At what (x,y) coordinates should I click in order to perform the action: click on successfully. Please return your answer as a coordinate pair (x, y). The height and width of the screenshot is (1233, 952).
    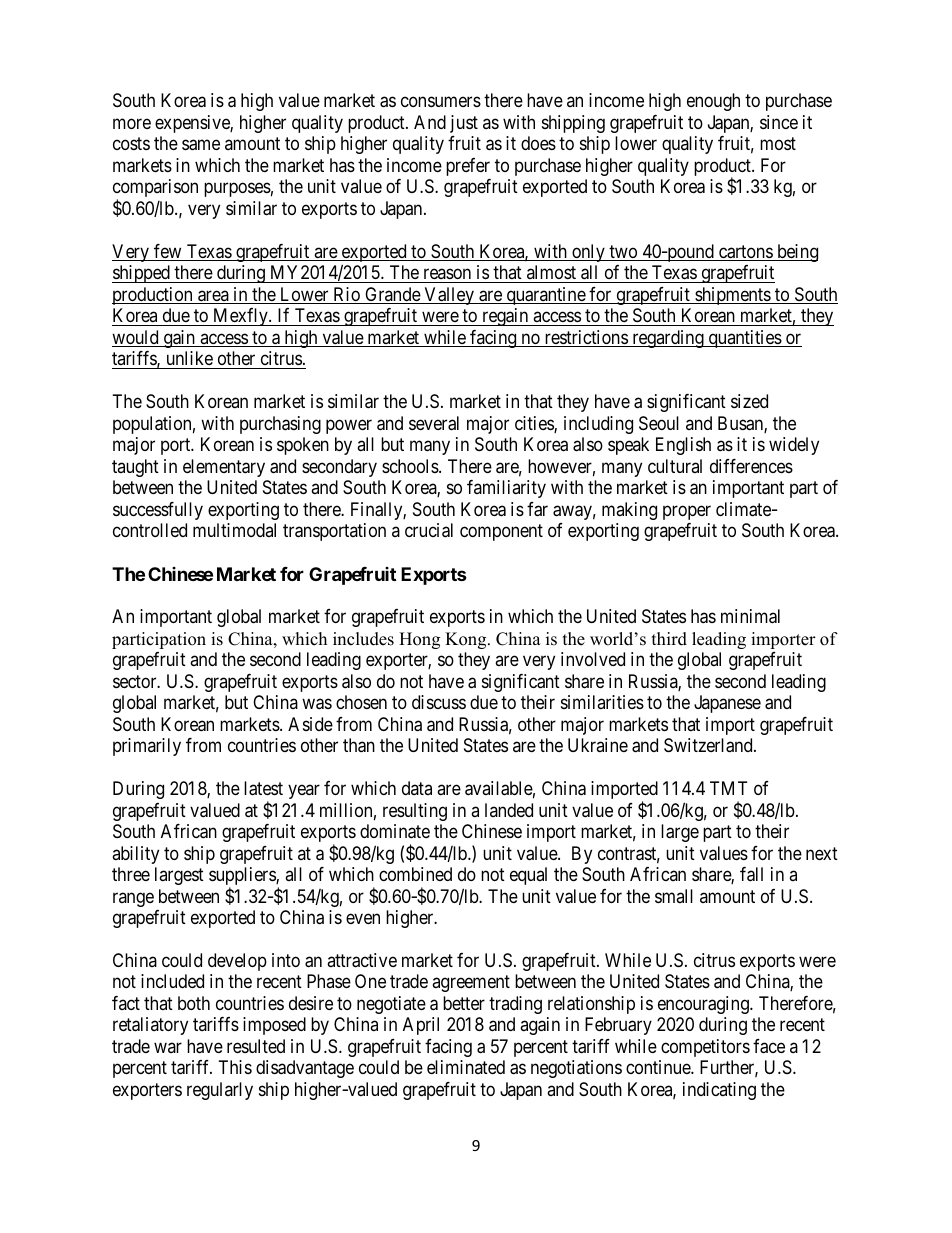
    Looking at the image, I should click on (158, 511).
